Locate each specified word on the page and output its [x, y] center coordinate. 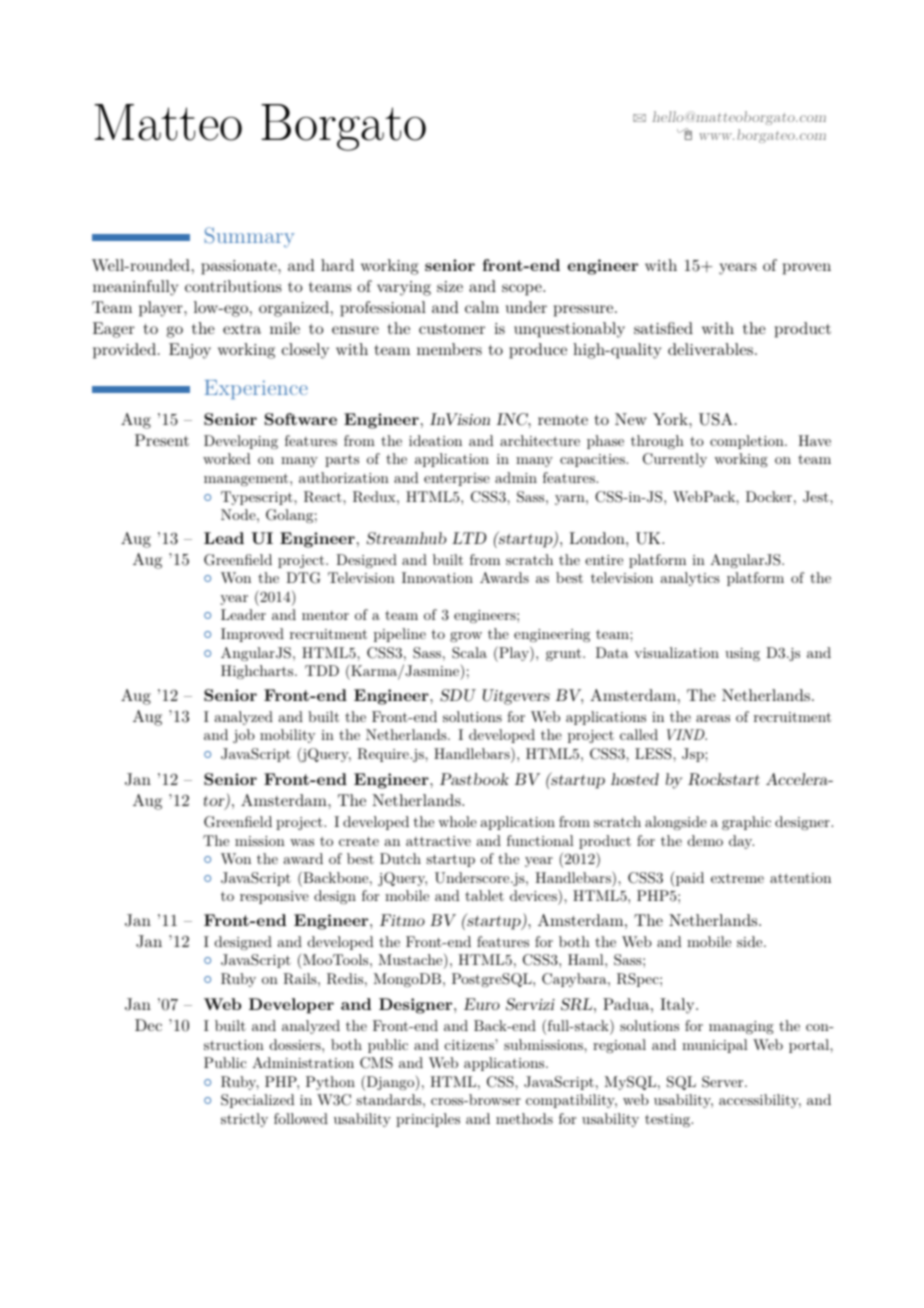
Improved [252, 635]
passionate [240, 267]
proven [807, 269]
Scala [469, 653]
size [450, 286]
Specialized [258, 1101]
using [742, 654]
